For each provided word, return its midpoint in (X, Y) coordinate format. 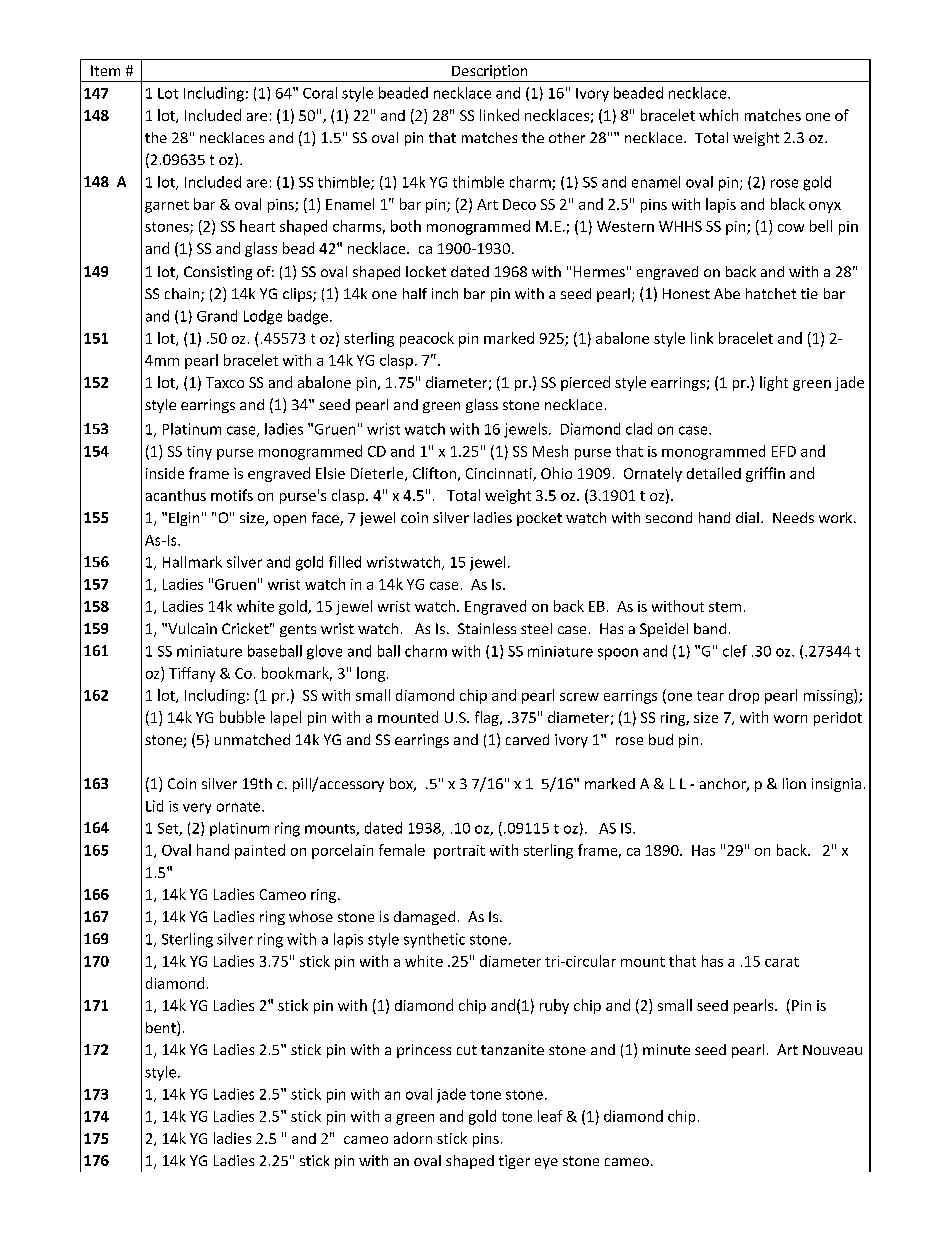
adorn (413, 1138)
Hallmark (192, 562)
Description (490, 73)
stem (725, 607)
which (718, 115)
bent (162, 1028)
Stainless (487, 628)
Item (105, 70)
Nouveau (832, 1050)
